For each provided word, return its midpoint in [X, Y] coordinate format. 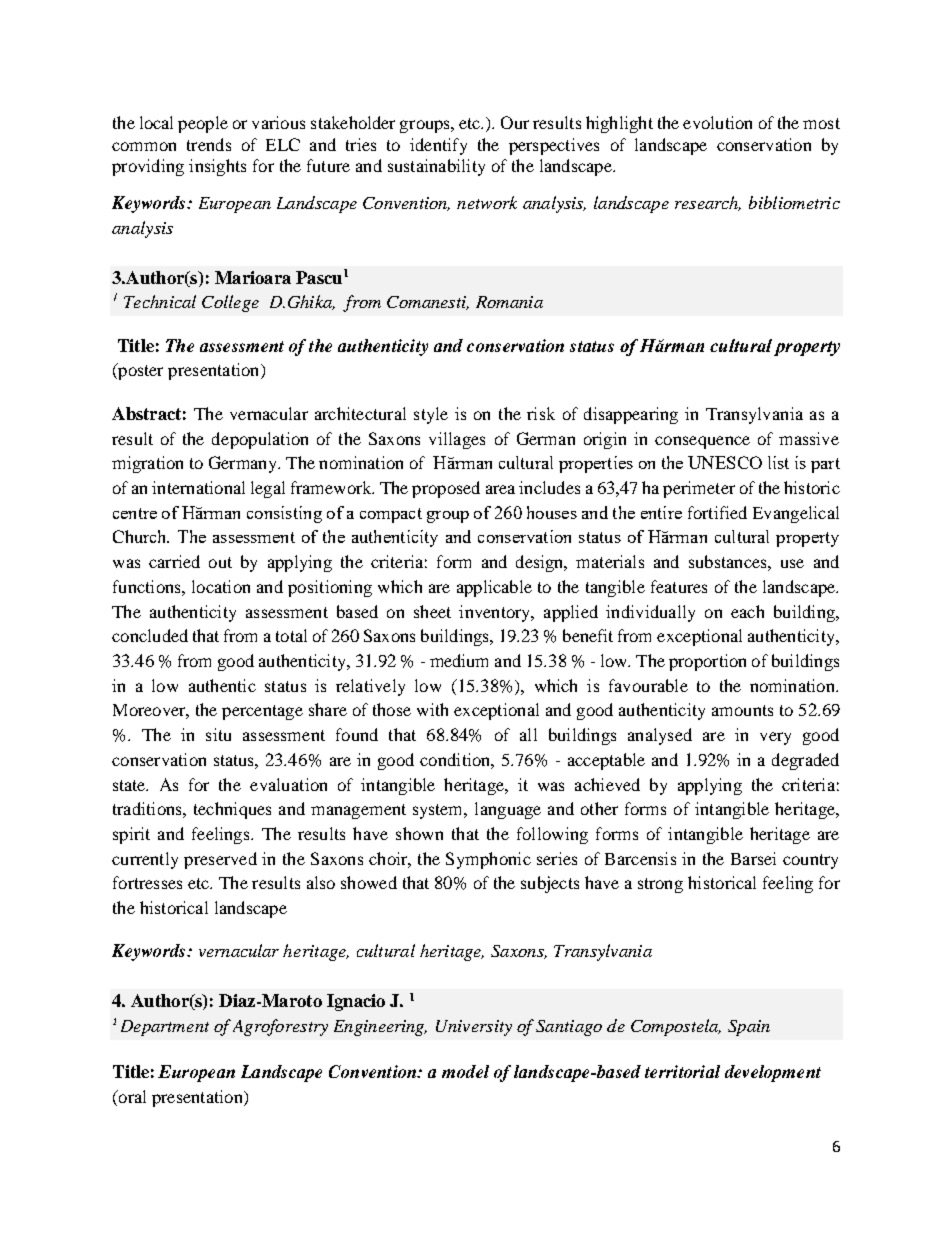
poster [139, 371]
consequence [702, 442]
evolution [717, 122]
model [465, 1071]
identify [438, 146]
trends [209, 144]
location [221, 586]
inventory [496, 613]
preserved [220, 860]
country [810, 861]
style [431, 415]
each [747, 611]
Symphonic [488, 860]
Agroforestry [280, 1027]
